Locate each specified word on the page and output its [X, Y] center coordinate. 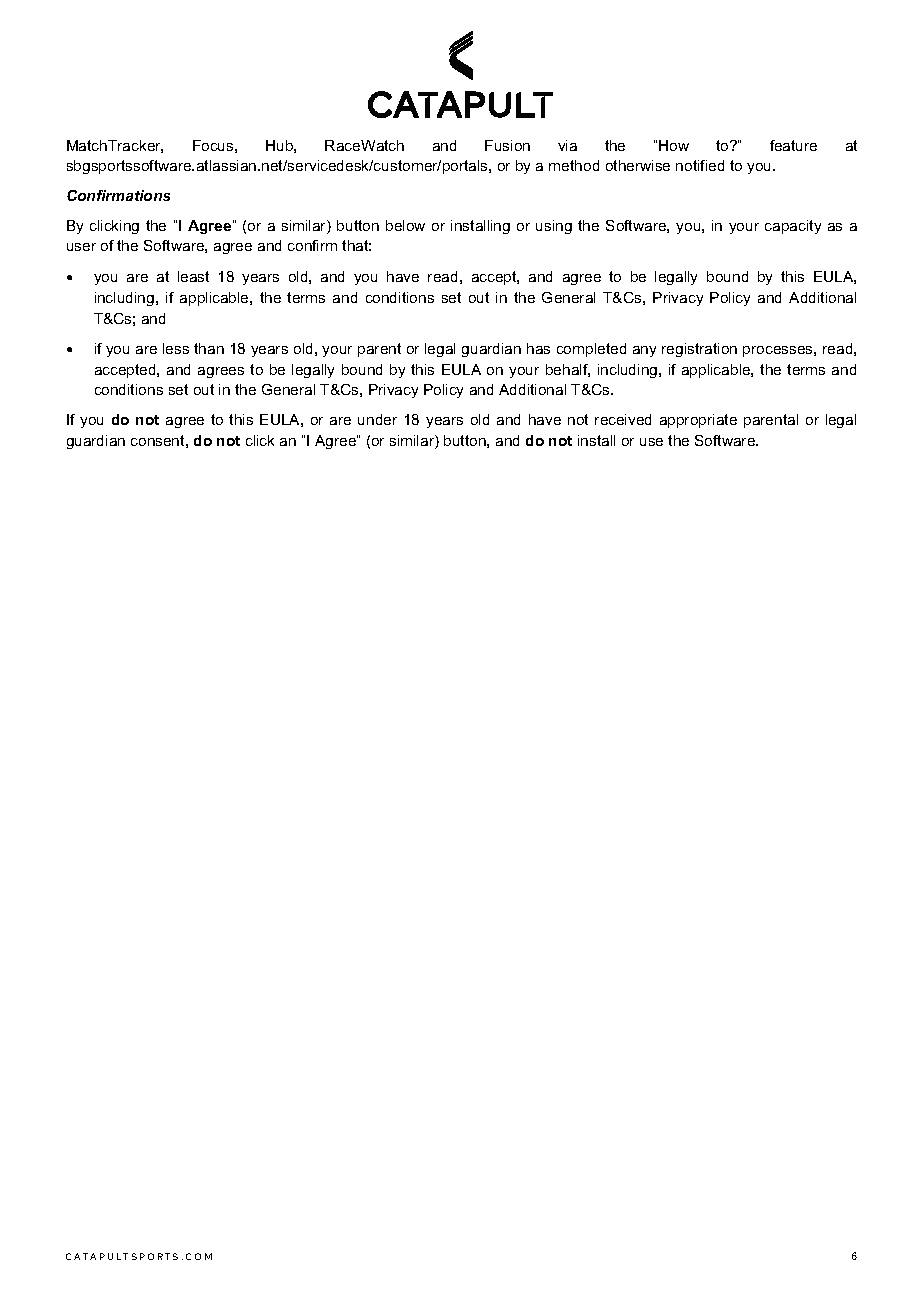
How [674, 145]
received [623, 419]
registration [699, 350]
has [538, 348]
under [377, 419]
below [405, 225]
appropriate [698, 421]
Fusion [507, 145]
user [81, 247]
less [176, 348]
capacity [793, 227]
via [567, 145]
